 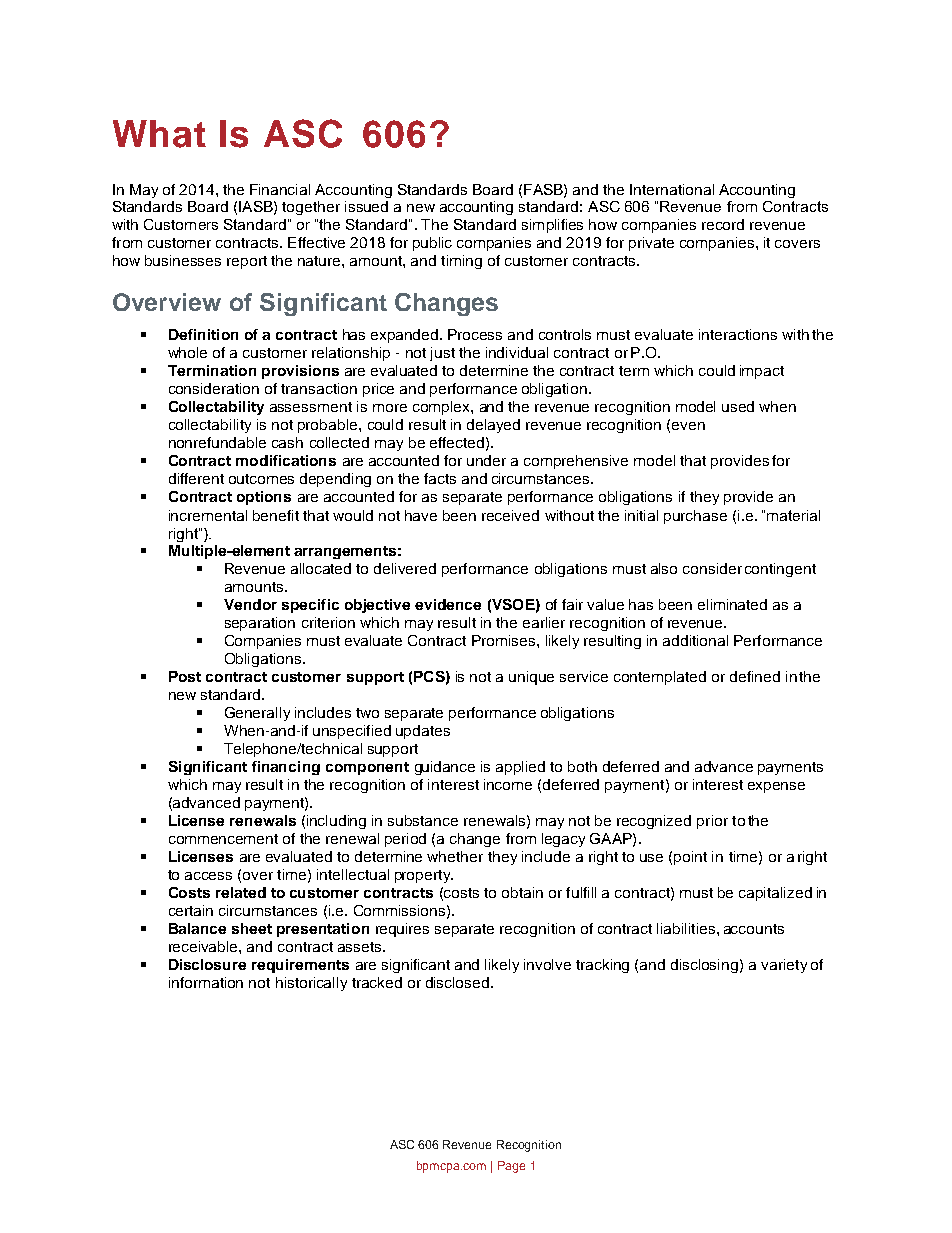 What do you see at coordinates (260, 624) in the screenshot?
I see `separation` at bounding box center [260, 624].
